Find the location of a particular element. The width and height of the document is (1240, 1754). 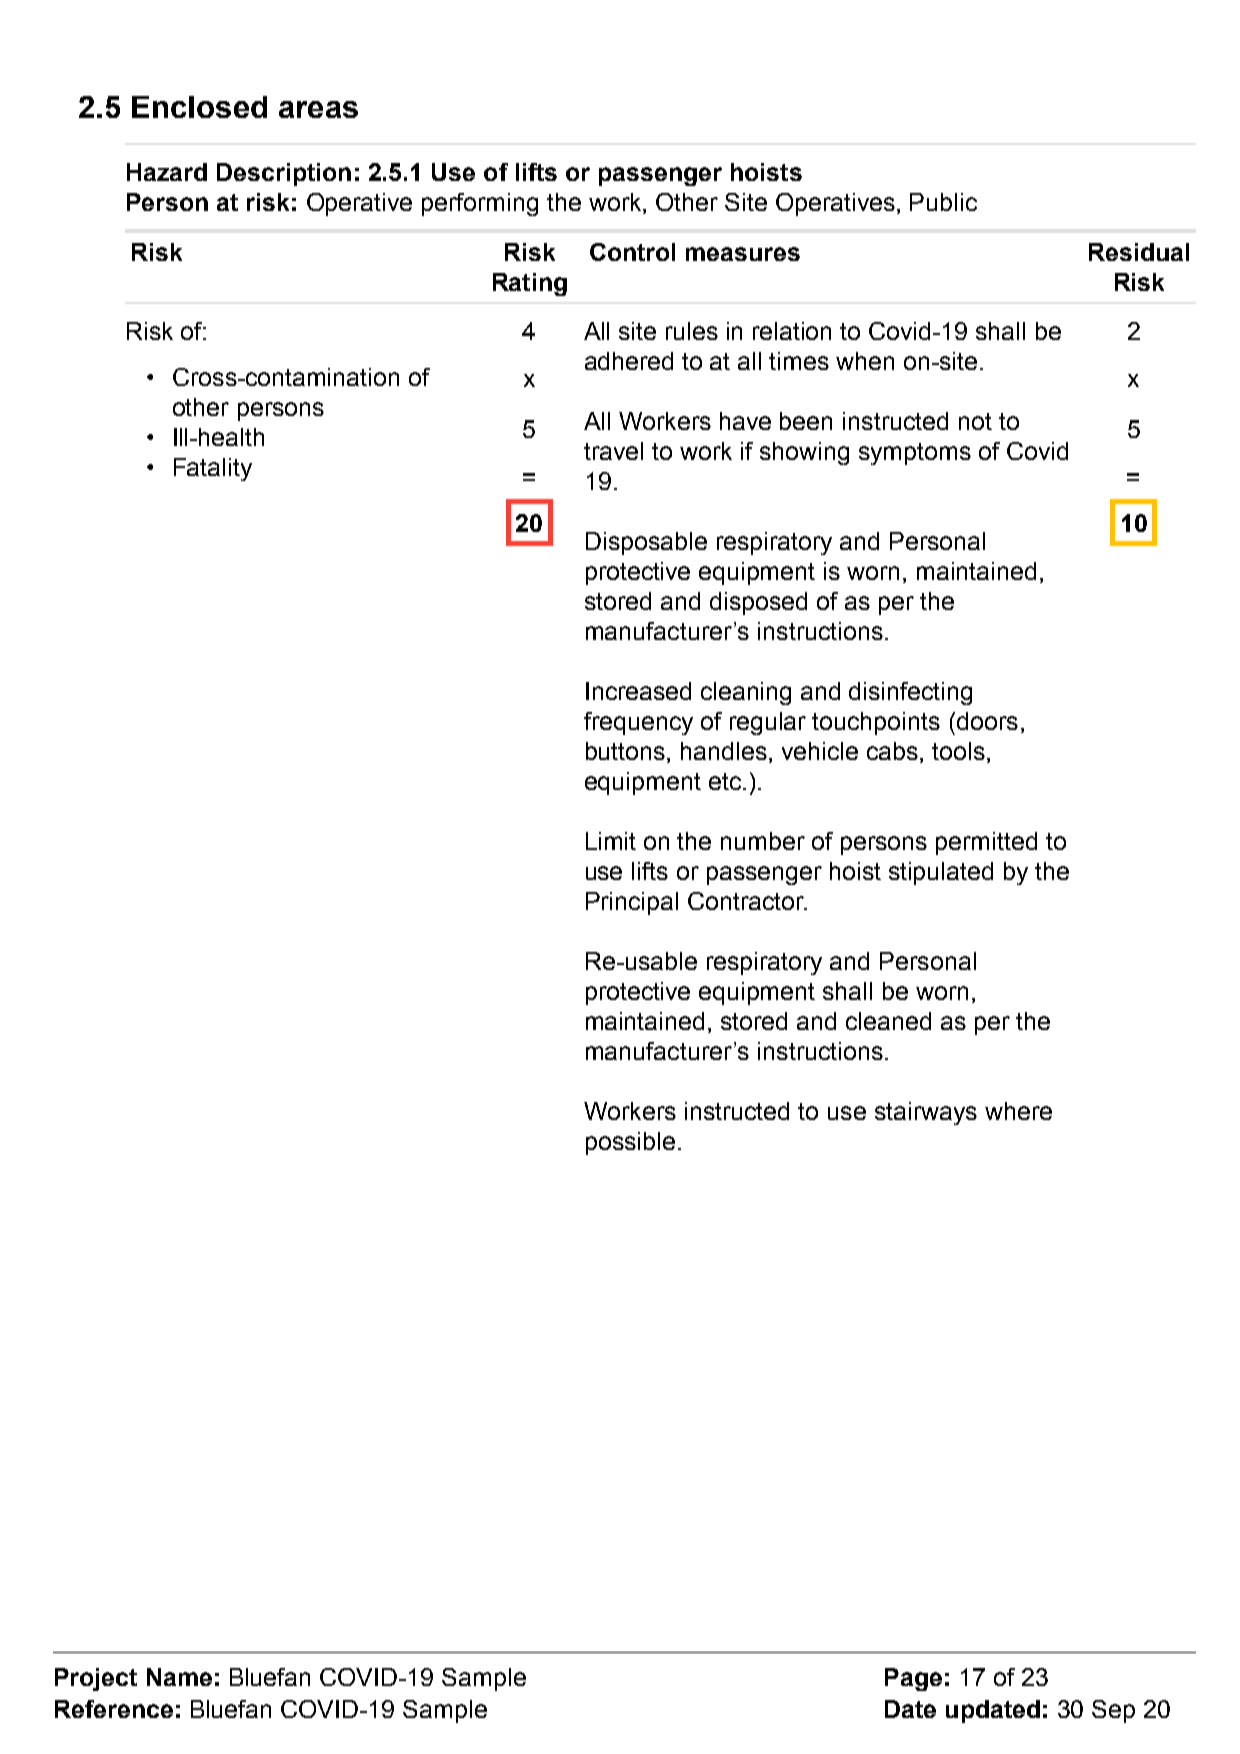

where is located at coordinates (1018, 1111).
